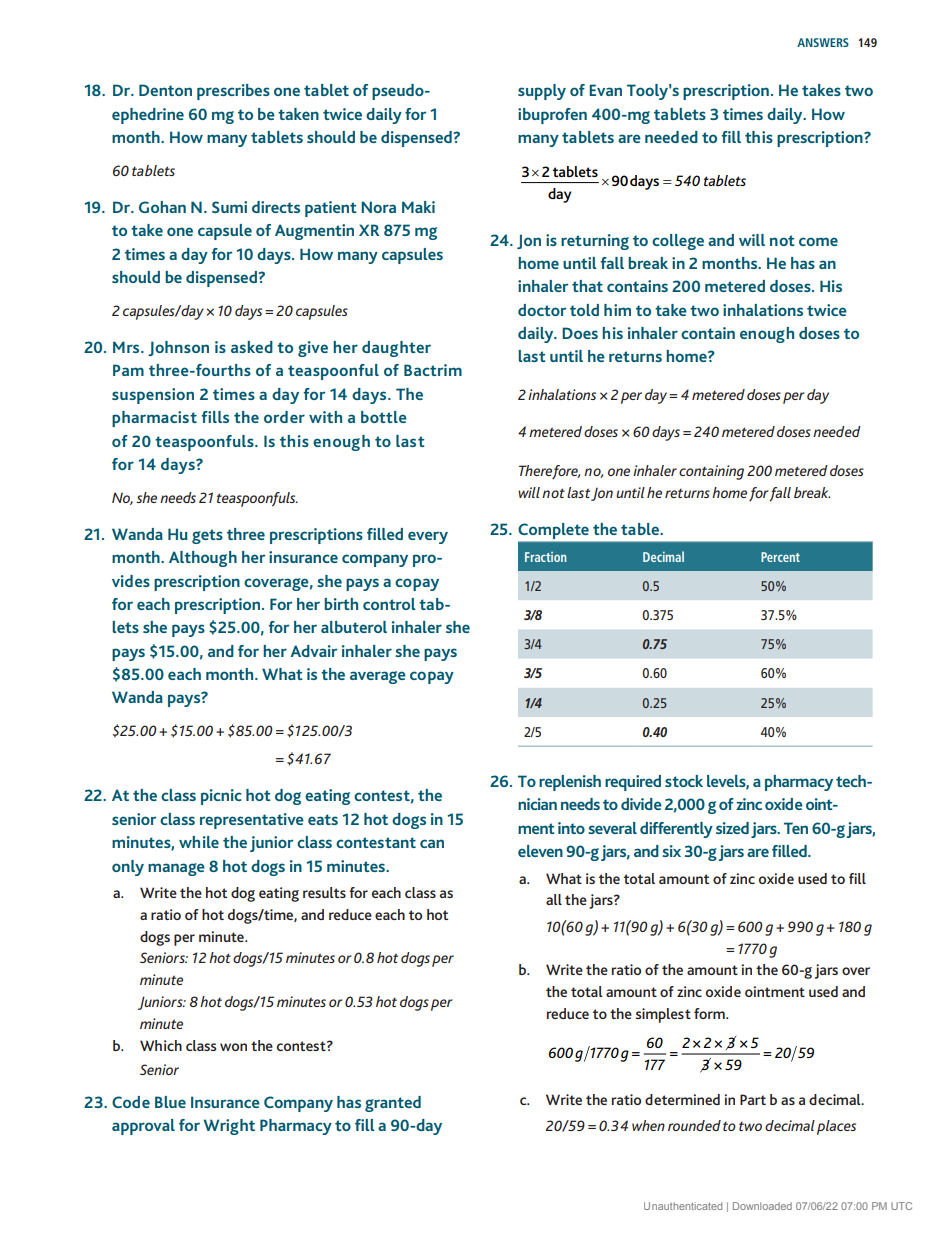 This screenshot has height=1233, width=952. Describe the element at coordinates (252, 347) in the screenshot. I see `asked` at that location.
